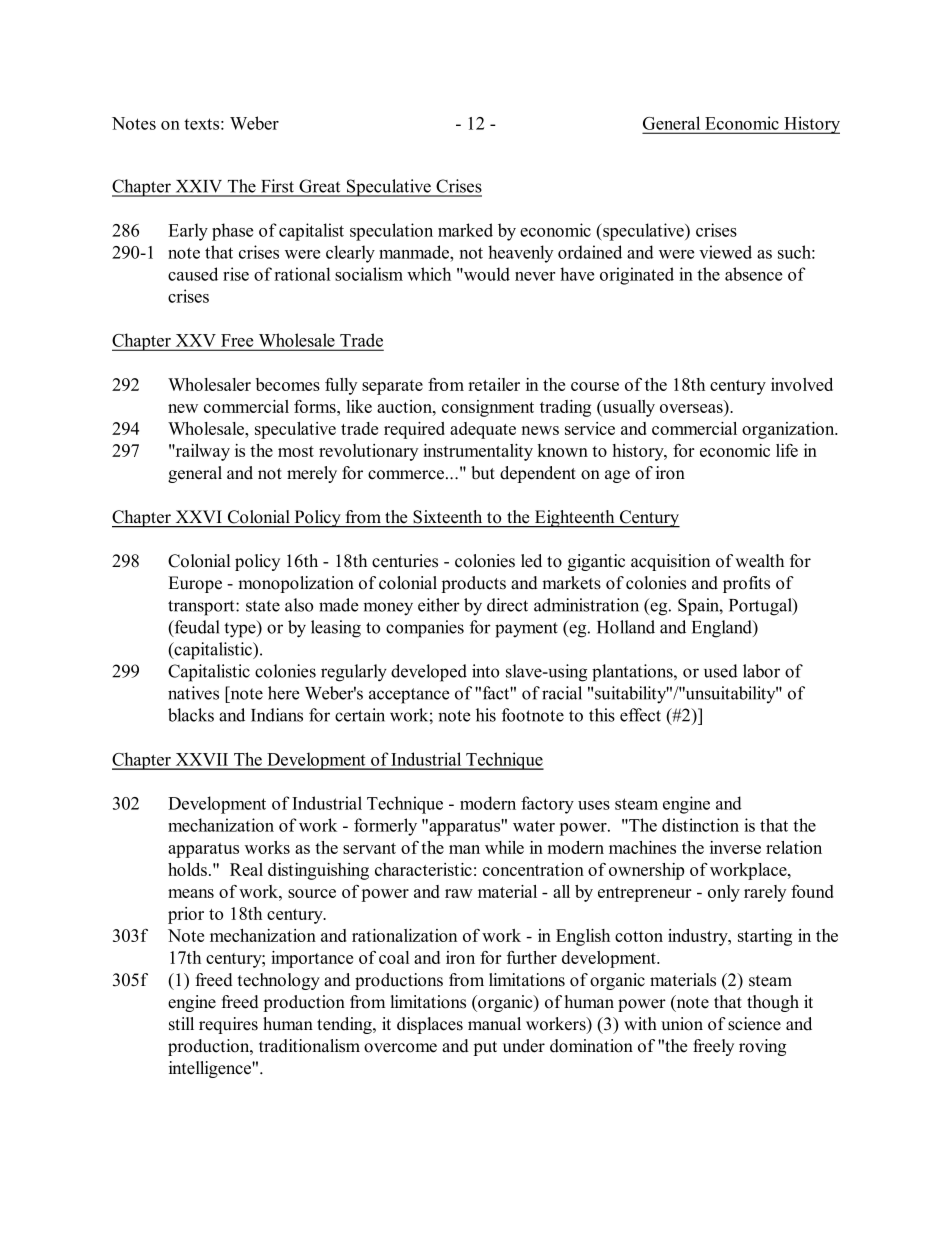  What do you see at coordinates (526, 630) in the page?
I see `payment` at bounding box center [526, 630].
